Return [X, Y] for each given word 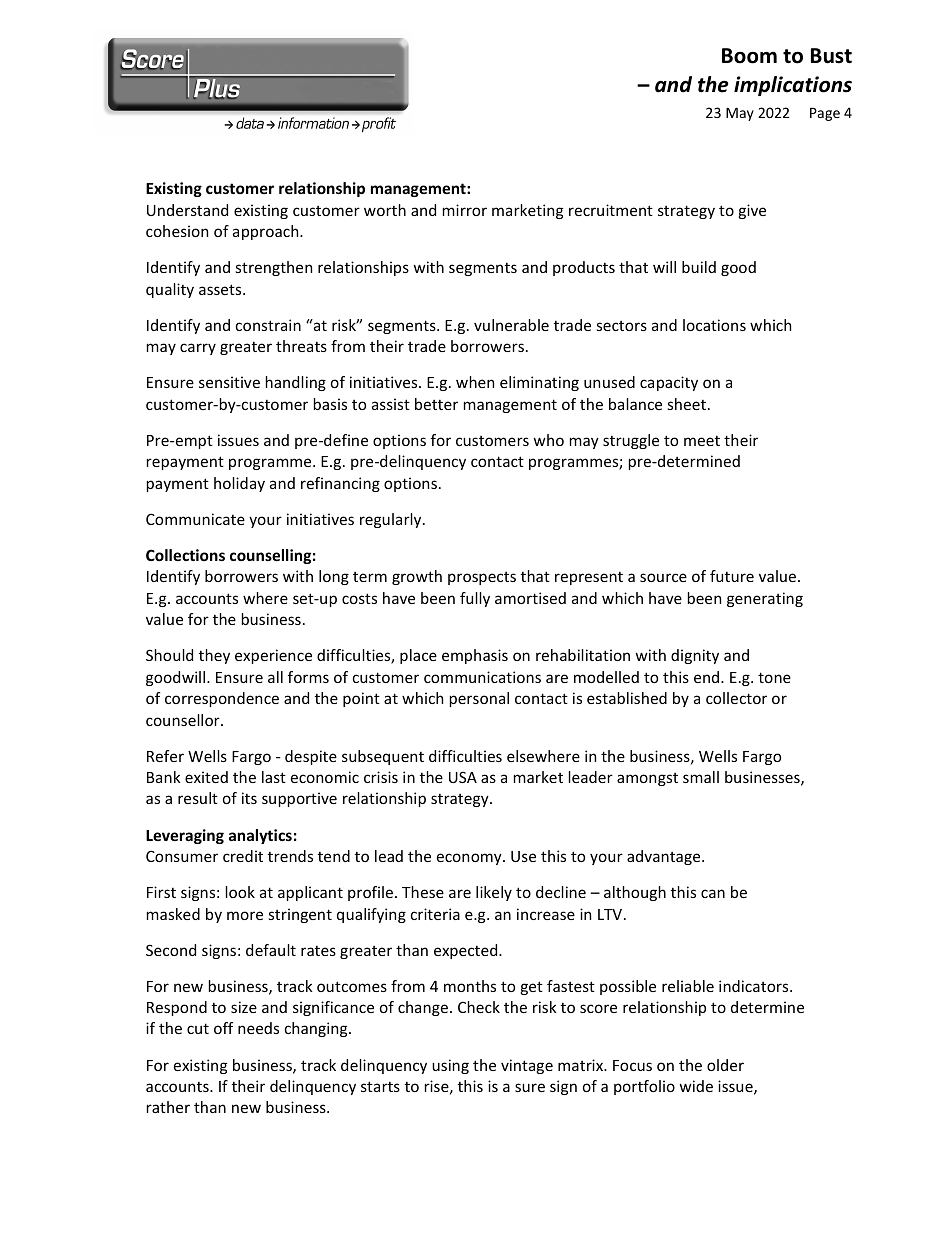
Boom [749, 56]
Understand [187, 210]
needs [258, 1028]
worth [385, 210]
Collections [185, 555]
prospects [482, 578]
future [732, 576]
